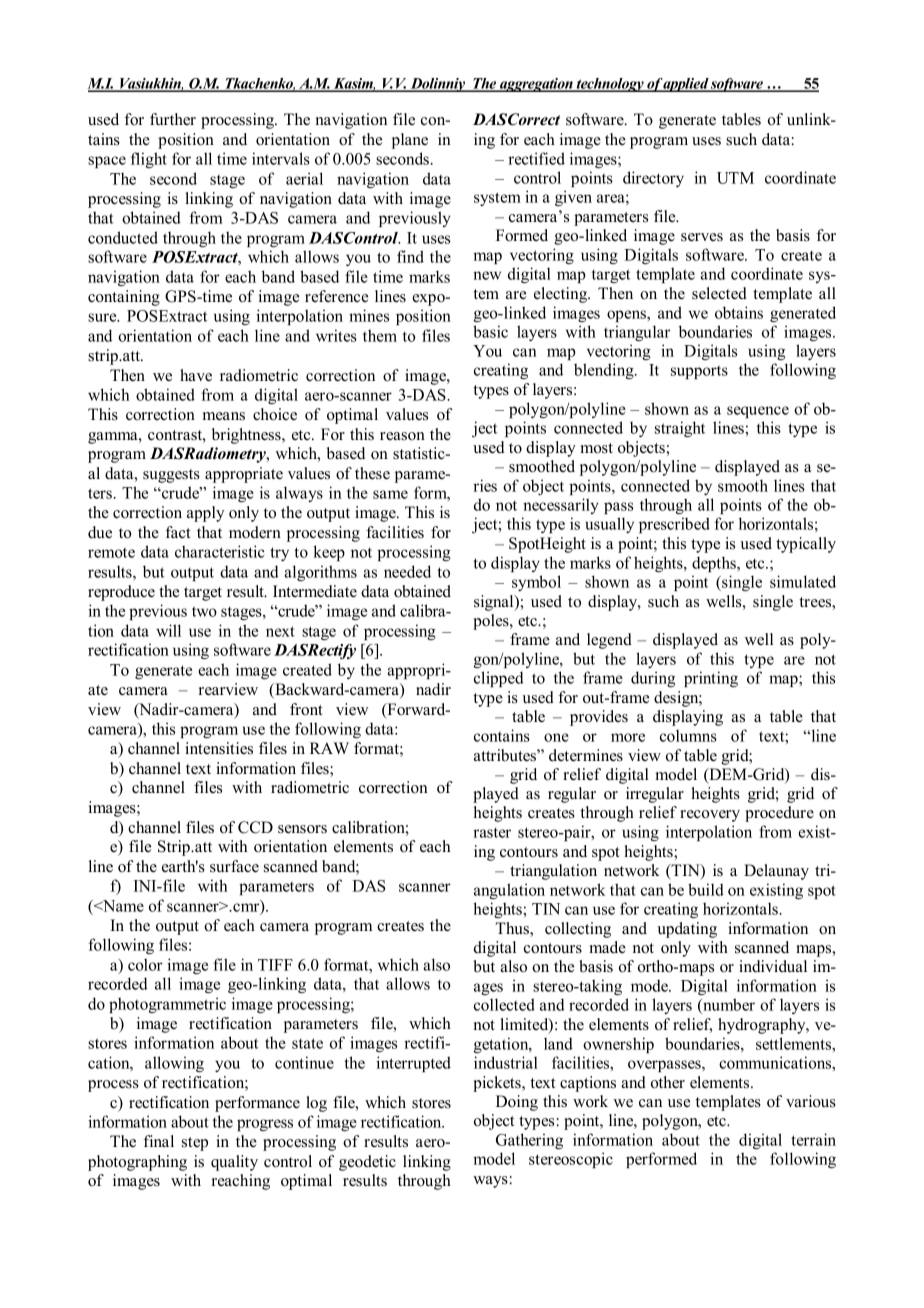 The width and height of the screenshot is (924, 1308). What do you see at coordinates (410, 141) in the screenshot?
I see `plane` at bounding box center [410, 141].
